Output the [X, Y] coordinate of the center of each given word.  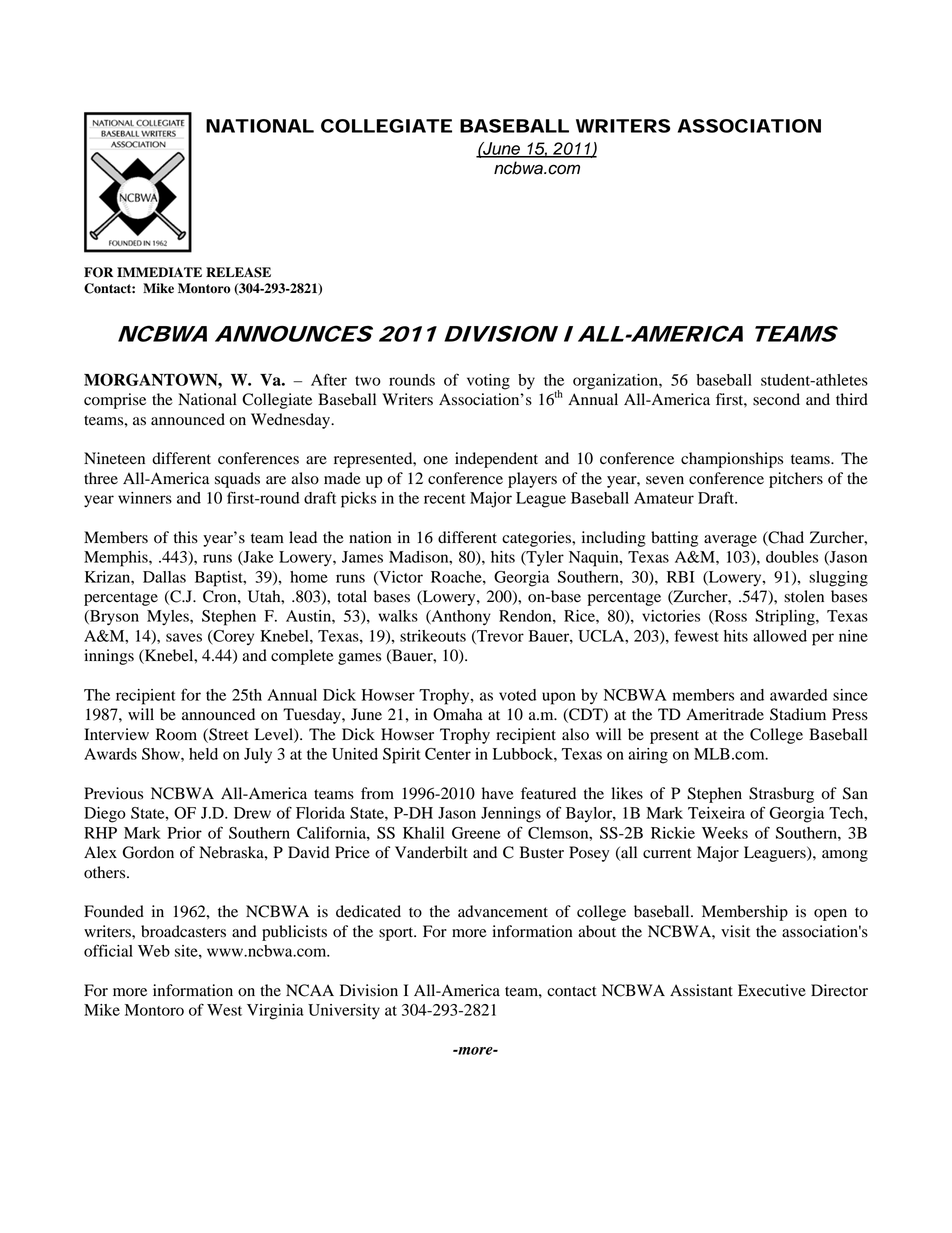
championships [732, 460]
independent [496, 460]
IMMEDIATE [159, 272]
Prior [184, 833]
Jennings [511, 815]
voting [488, 382]
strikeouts [433, 636]
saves [184, 637]
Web [154, 951]
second [776, 399]
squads [237, 480]
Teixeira [716, 813]
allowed [780, 636]
